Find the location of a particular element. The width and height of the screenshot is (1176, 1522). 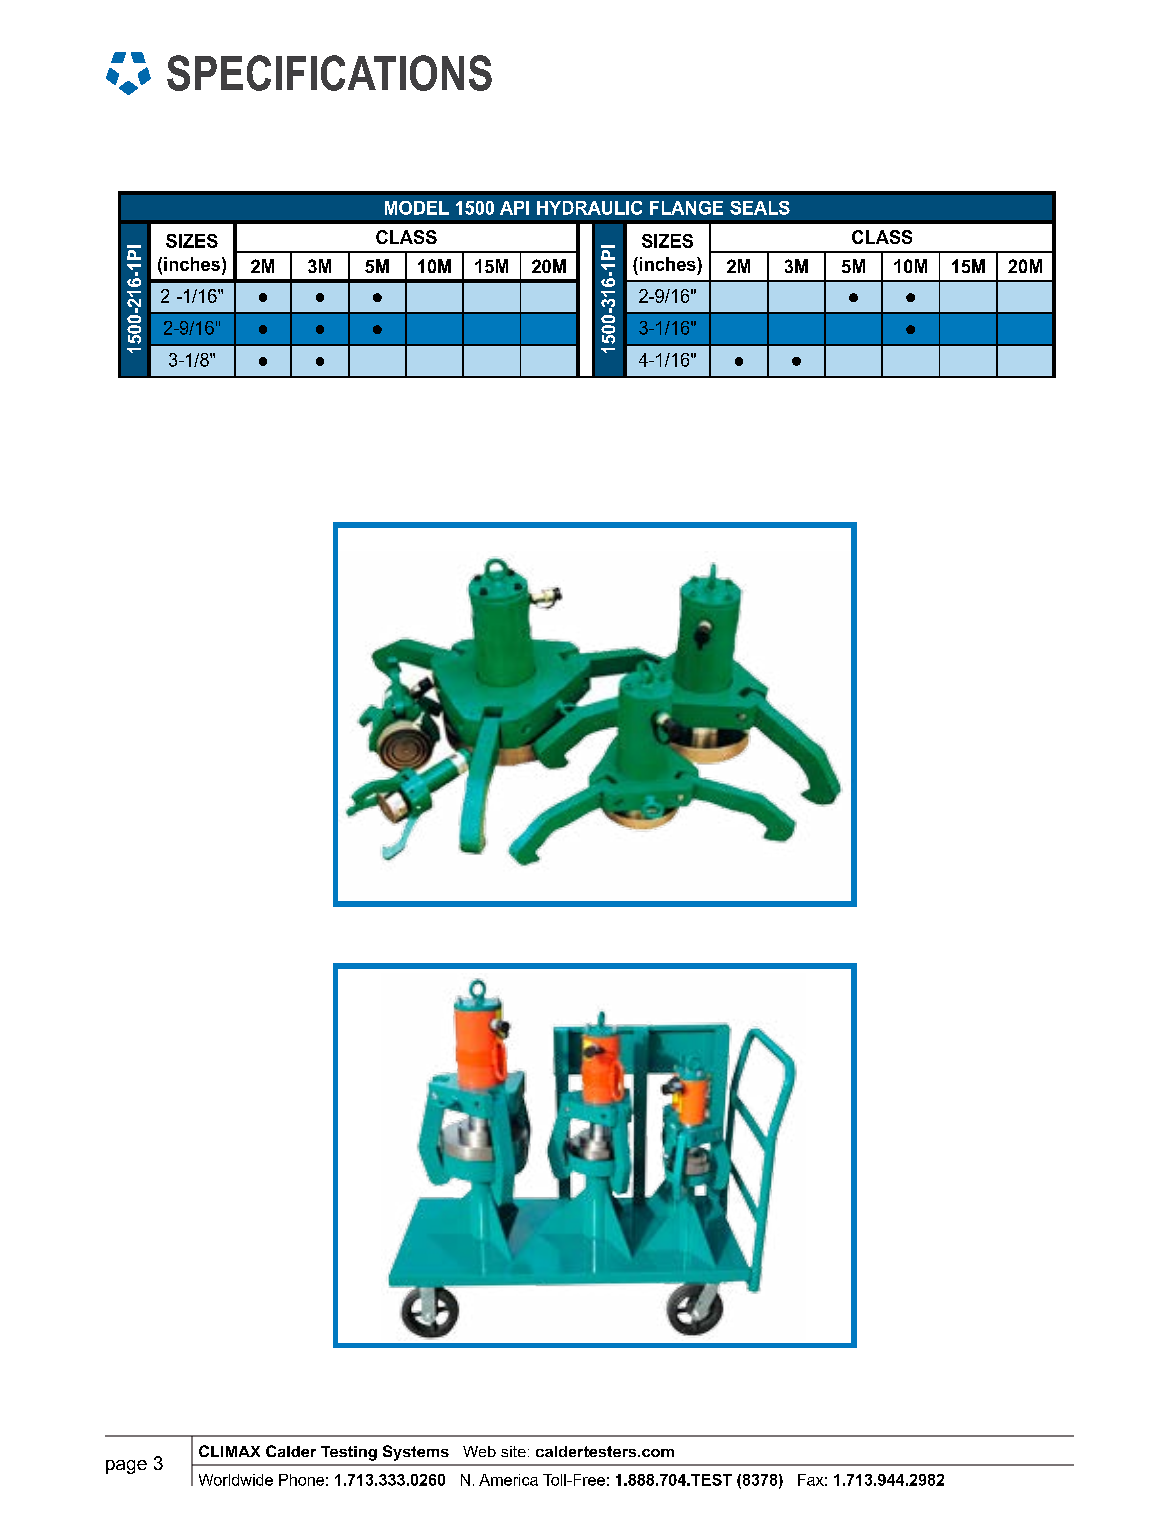

site is located at coordinates (513, 1451).
